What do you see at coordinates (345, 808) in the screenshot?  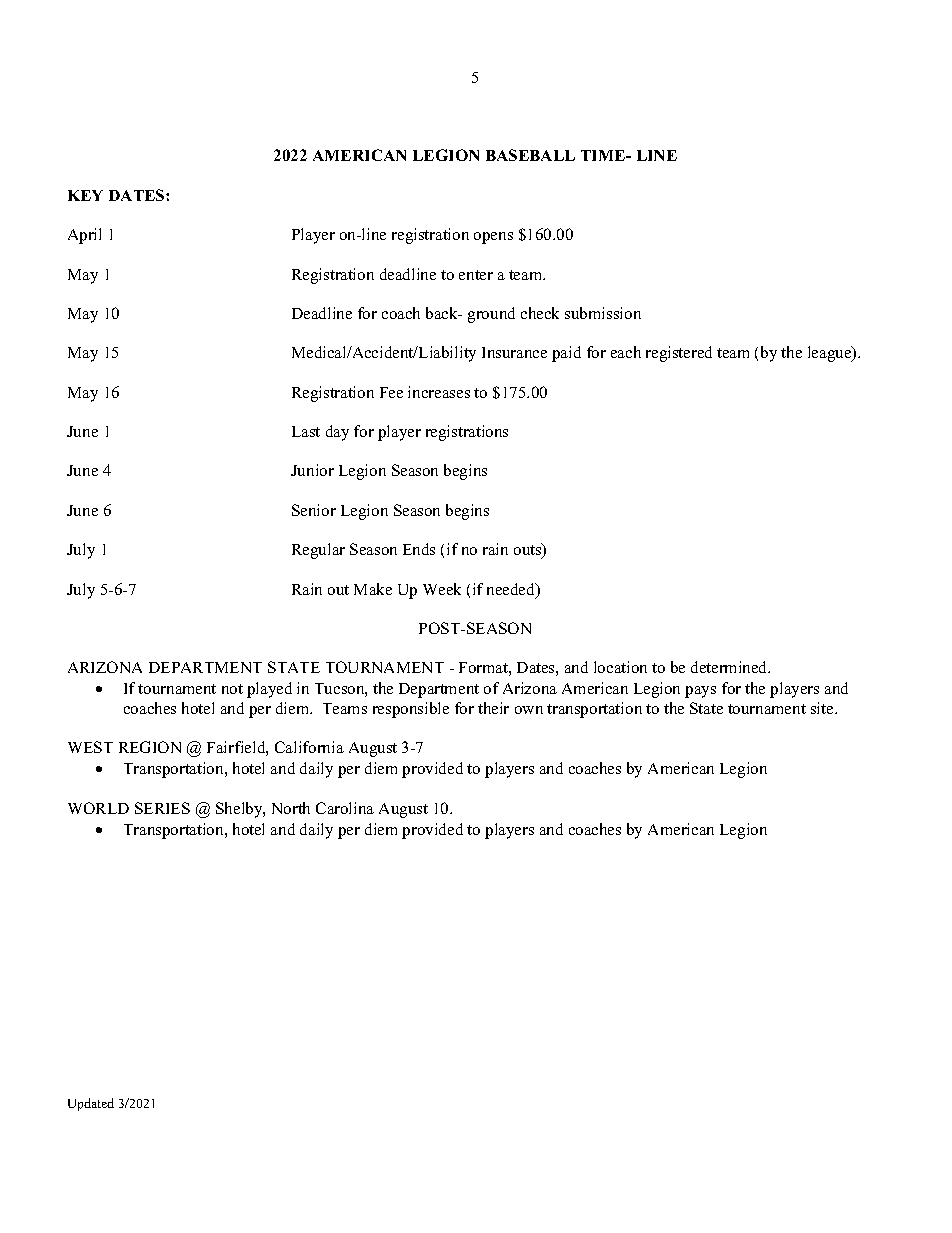 I see `Carolina` at bounding box center [345, 808].
